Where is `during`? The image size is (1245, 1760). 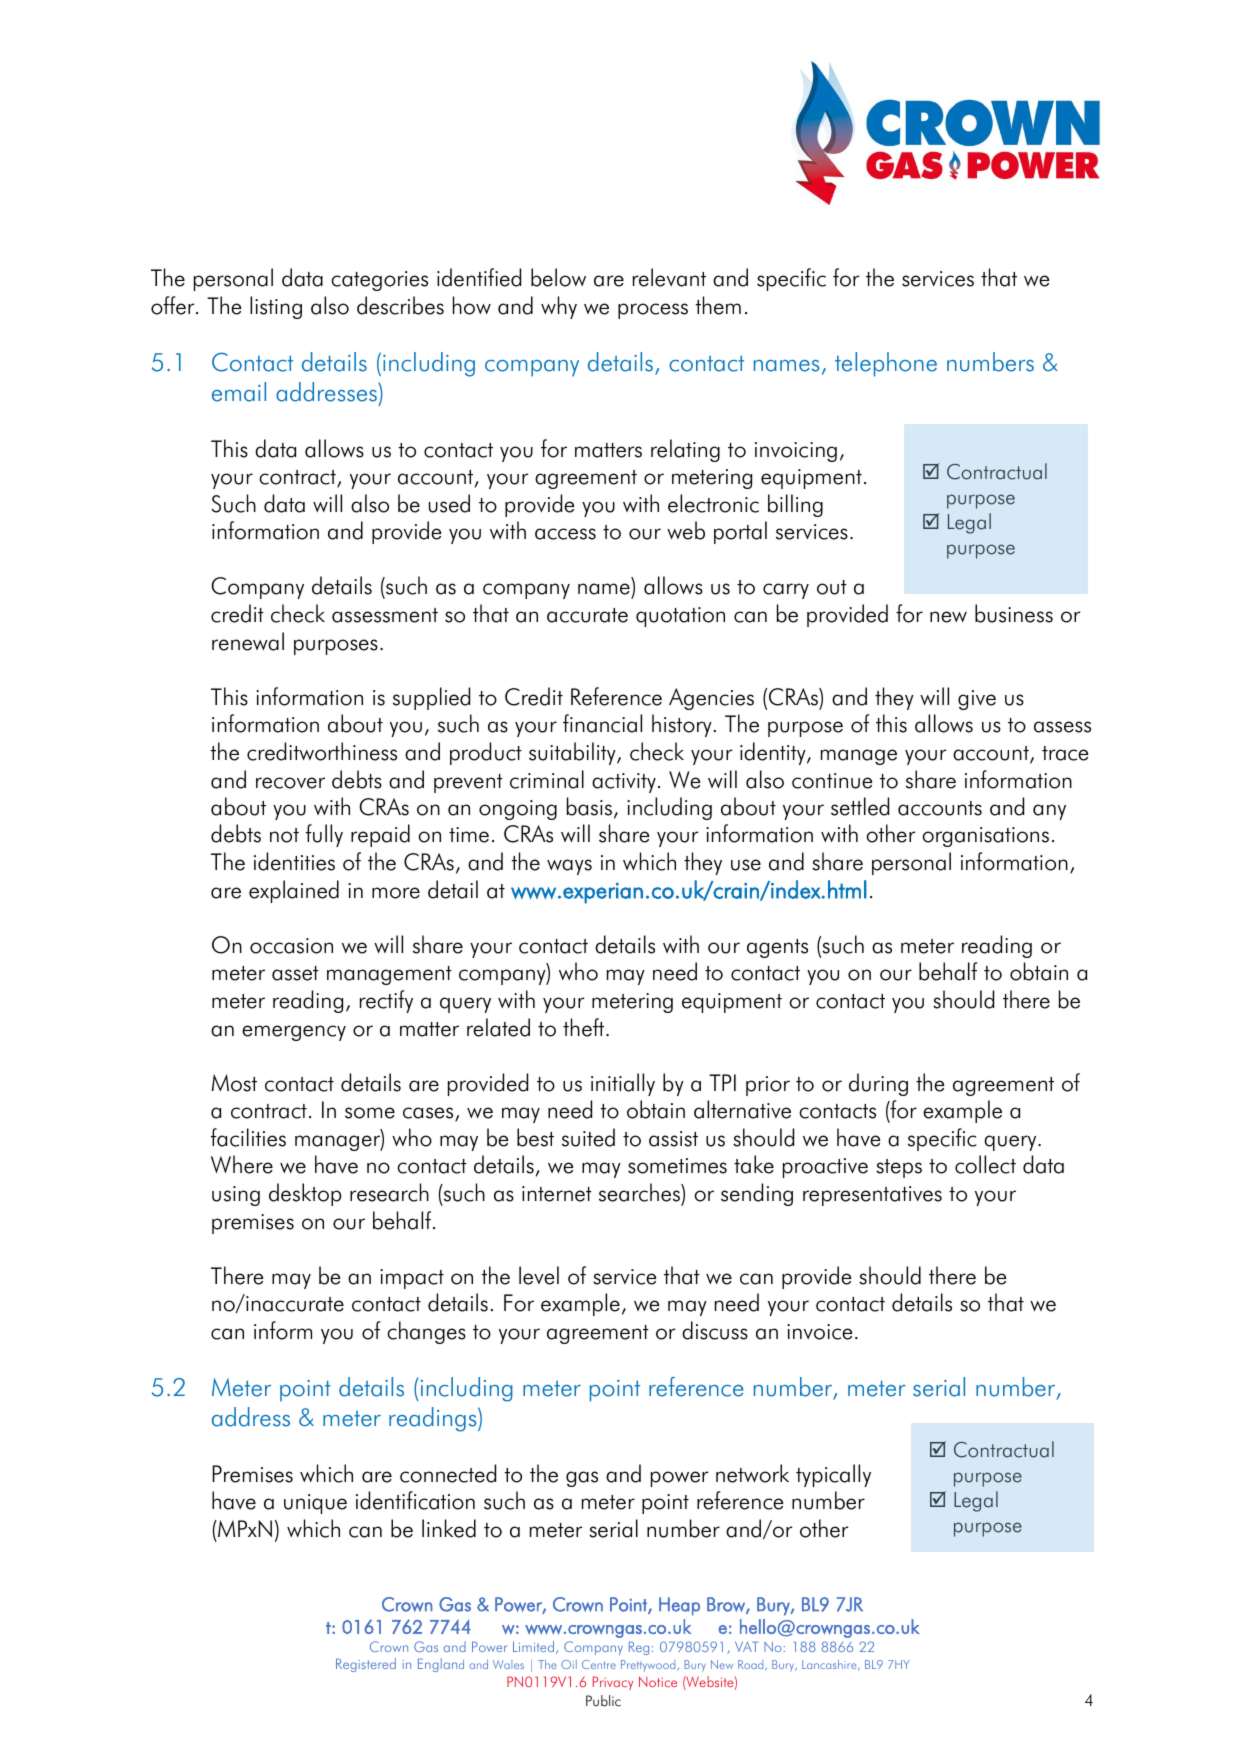
during is located at coordinates (878, 1084).
